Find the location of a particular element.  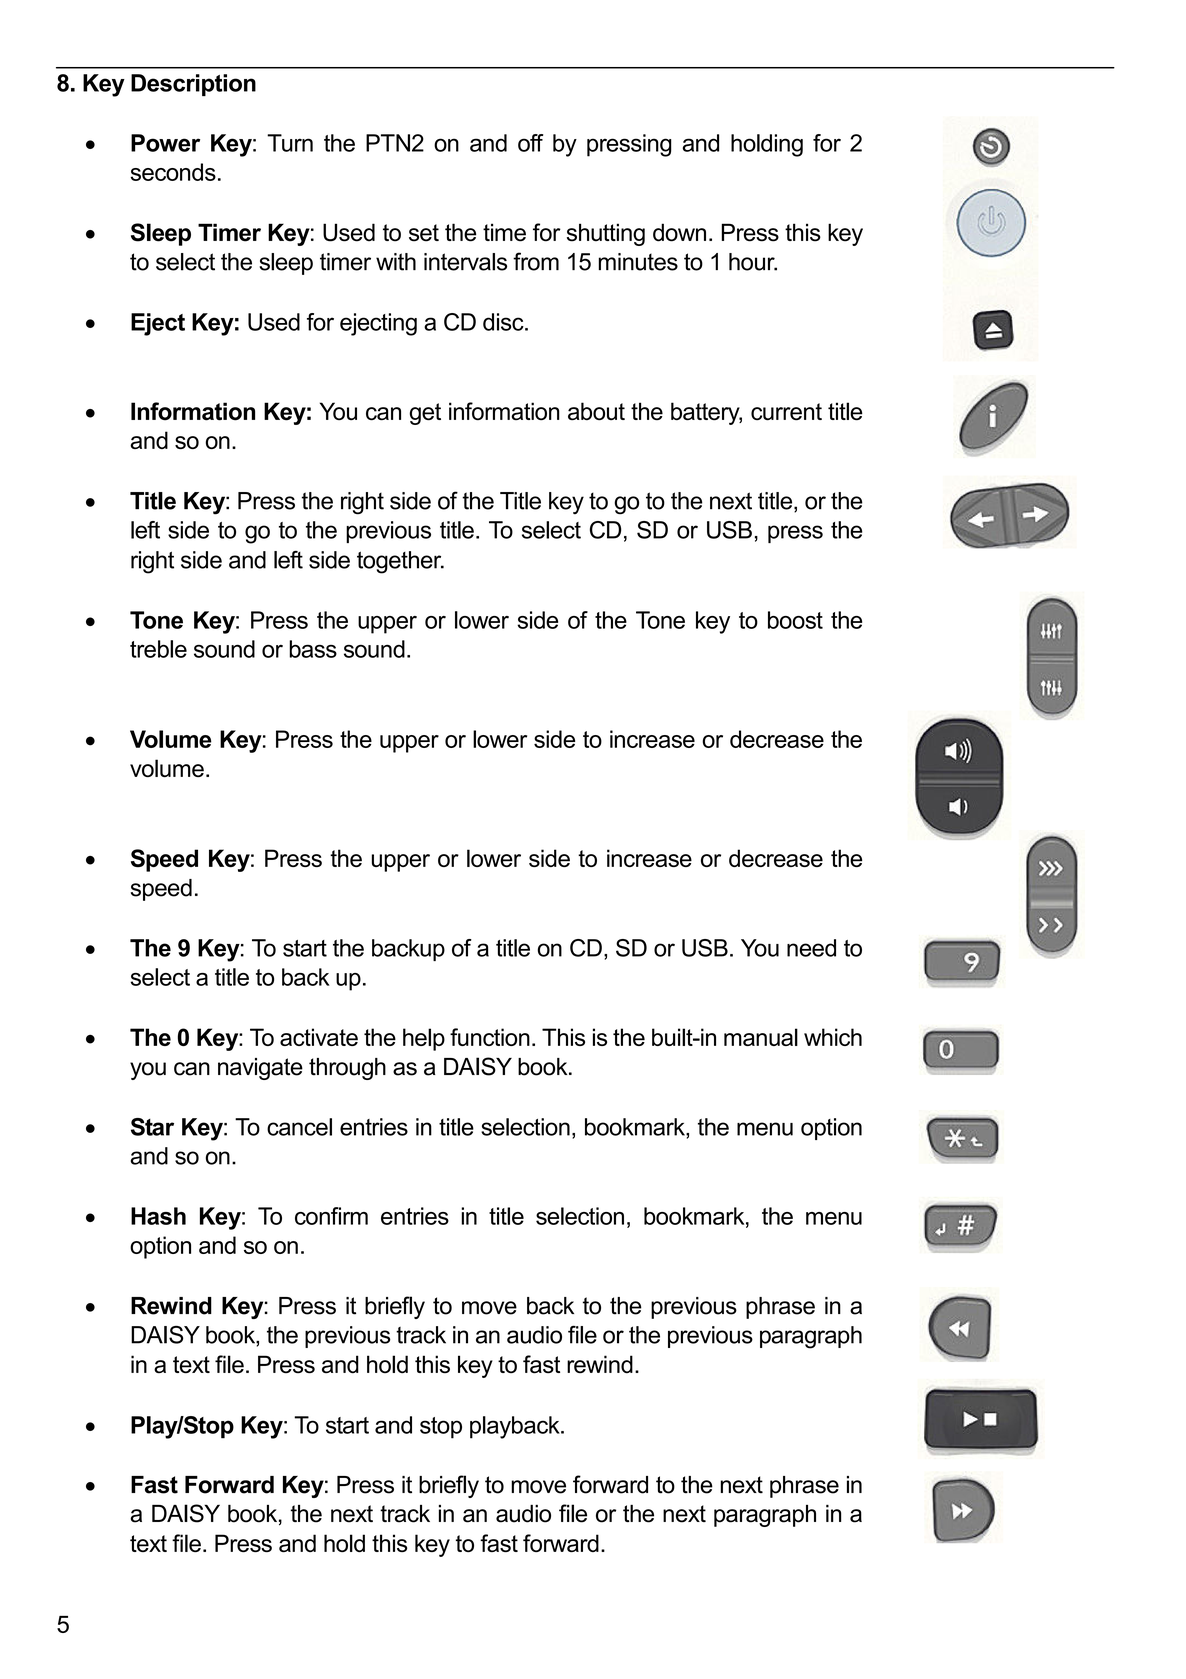

off is located at coordinates (530, 143).
